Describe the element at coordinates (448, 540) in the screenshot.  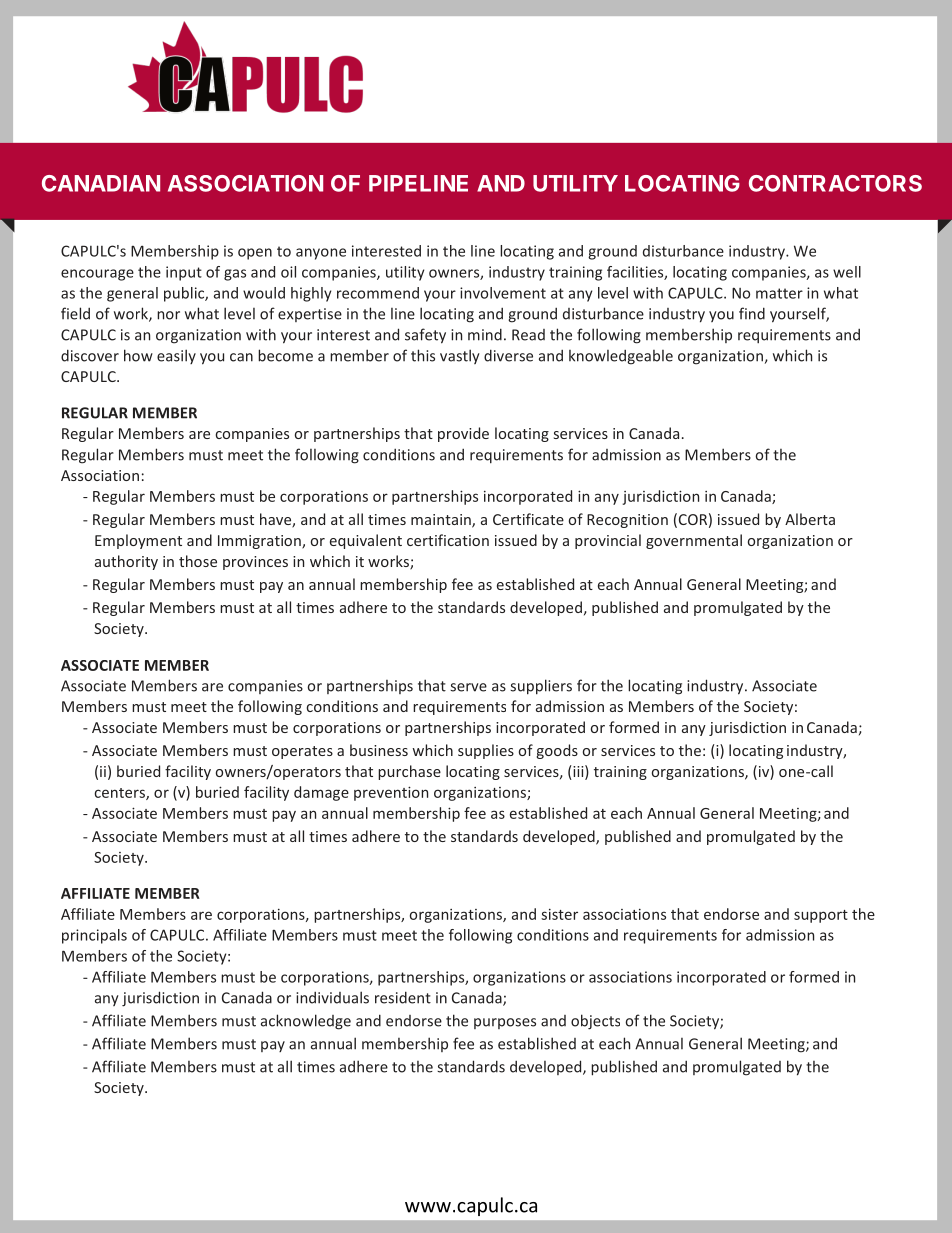
I see `certification` at that location.
